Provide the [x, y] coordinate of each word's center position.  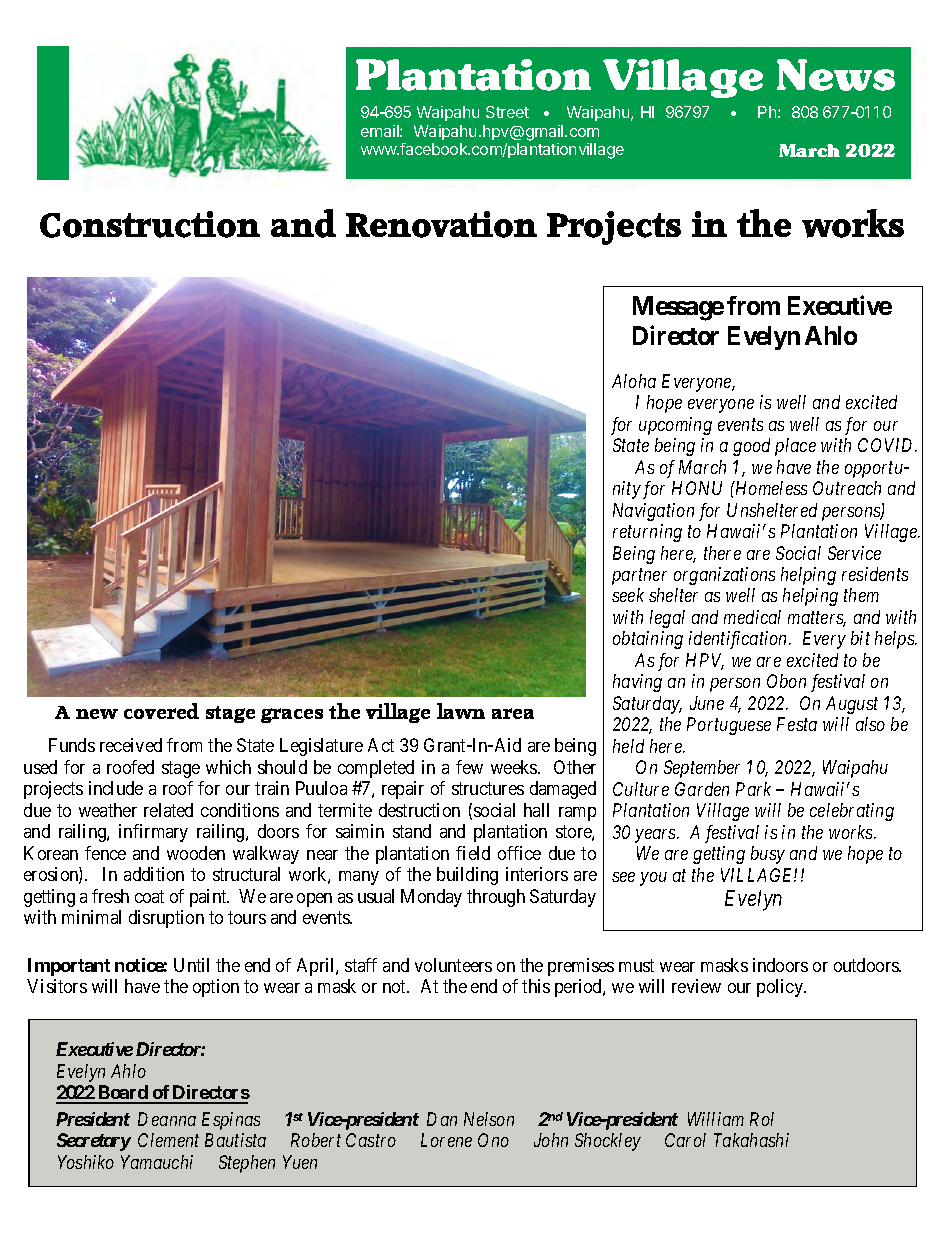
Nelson [489, 1119]
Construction [150, 224]
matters [817, 619]
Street [507, 112]
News [836, 75]
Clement [168, 1140]
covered [161, 711]
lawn [461, 711]
